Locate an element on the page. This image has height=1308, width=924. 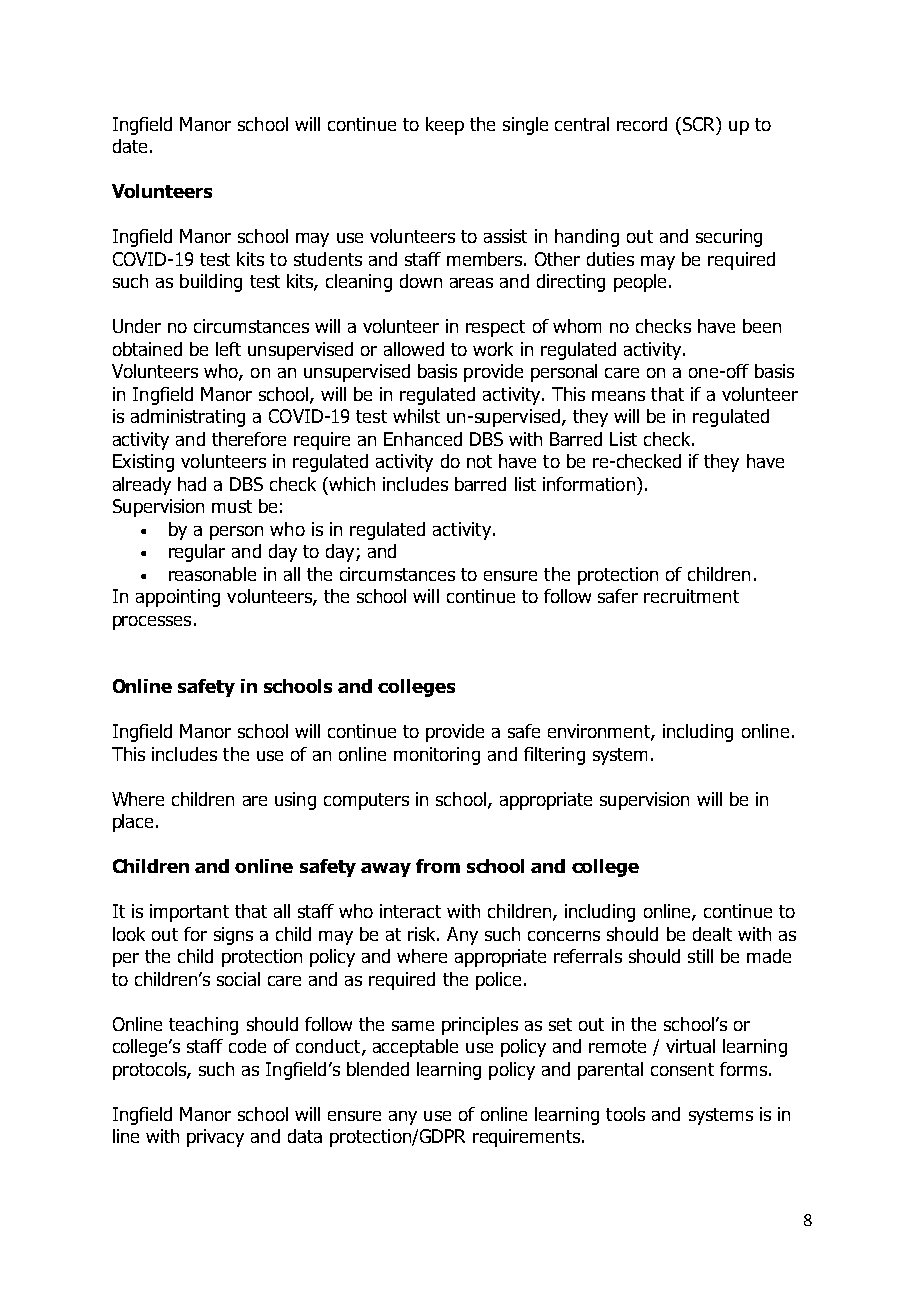
privacy is located at coordinates (215, 1138).
